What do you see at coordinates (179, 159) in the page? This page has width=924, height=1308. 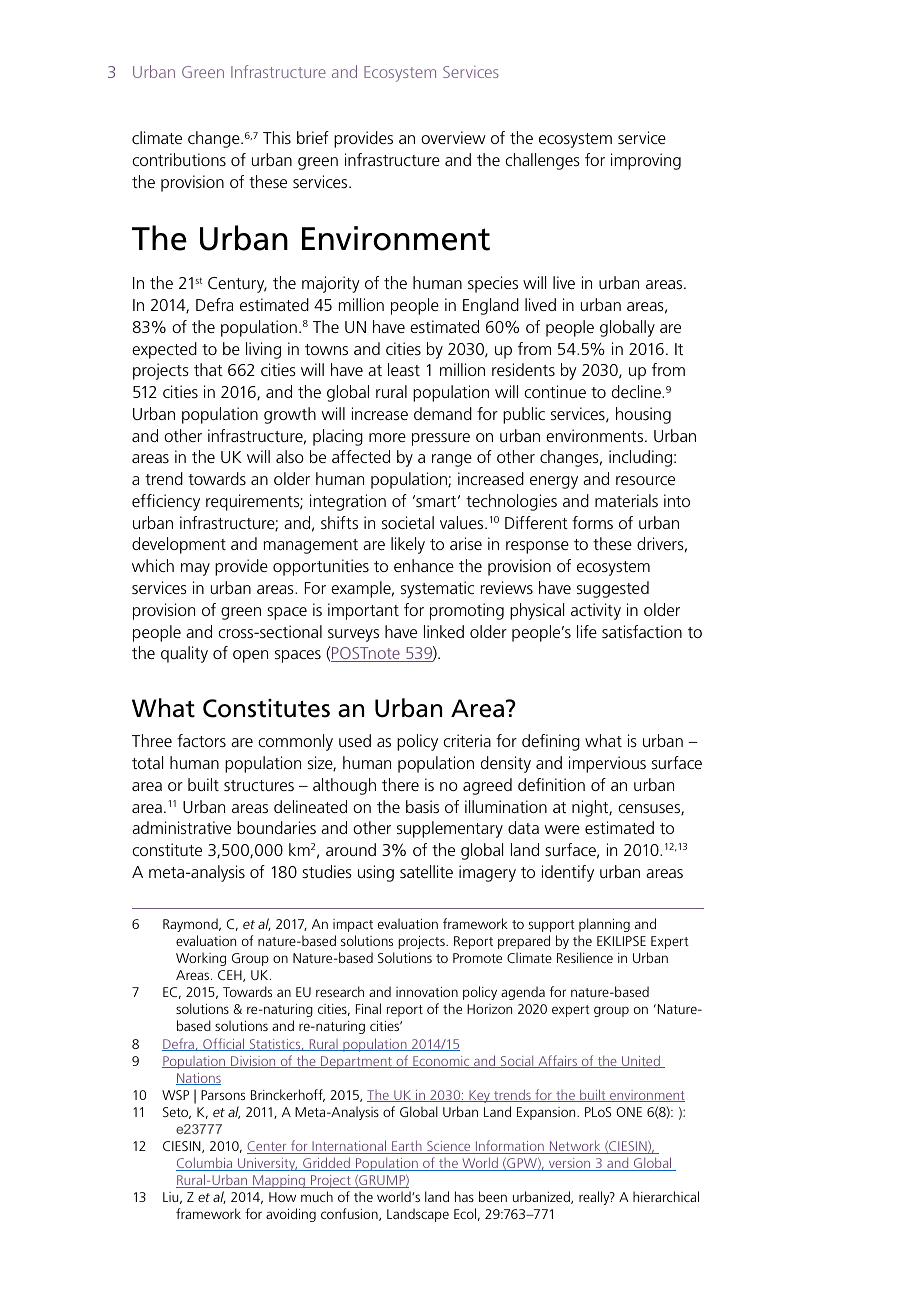 I see `contributions` at bounding box center [179, 159].
